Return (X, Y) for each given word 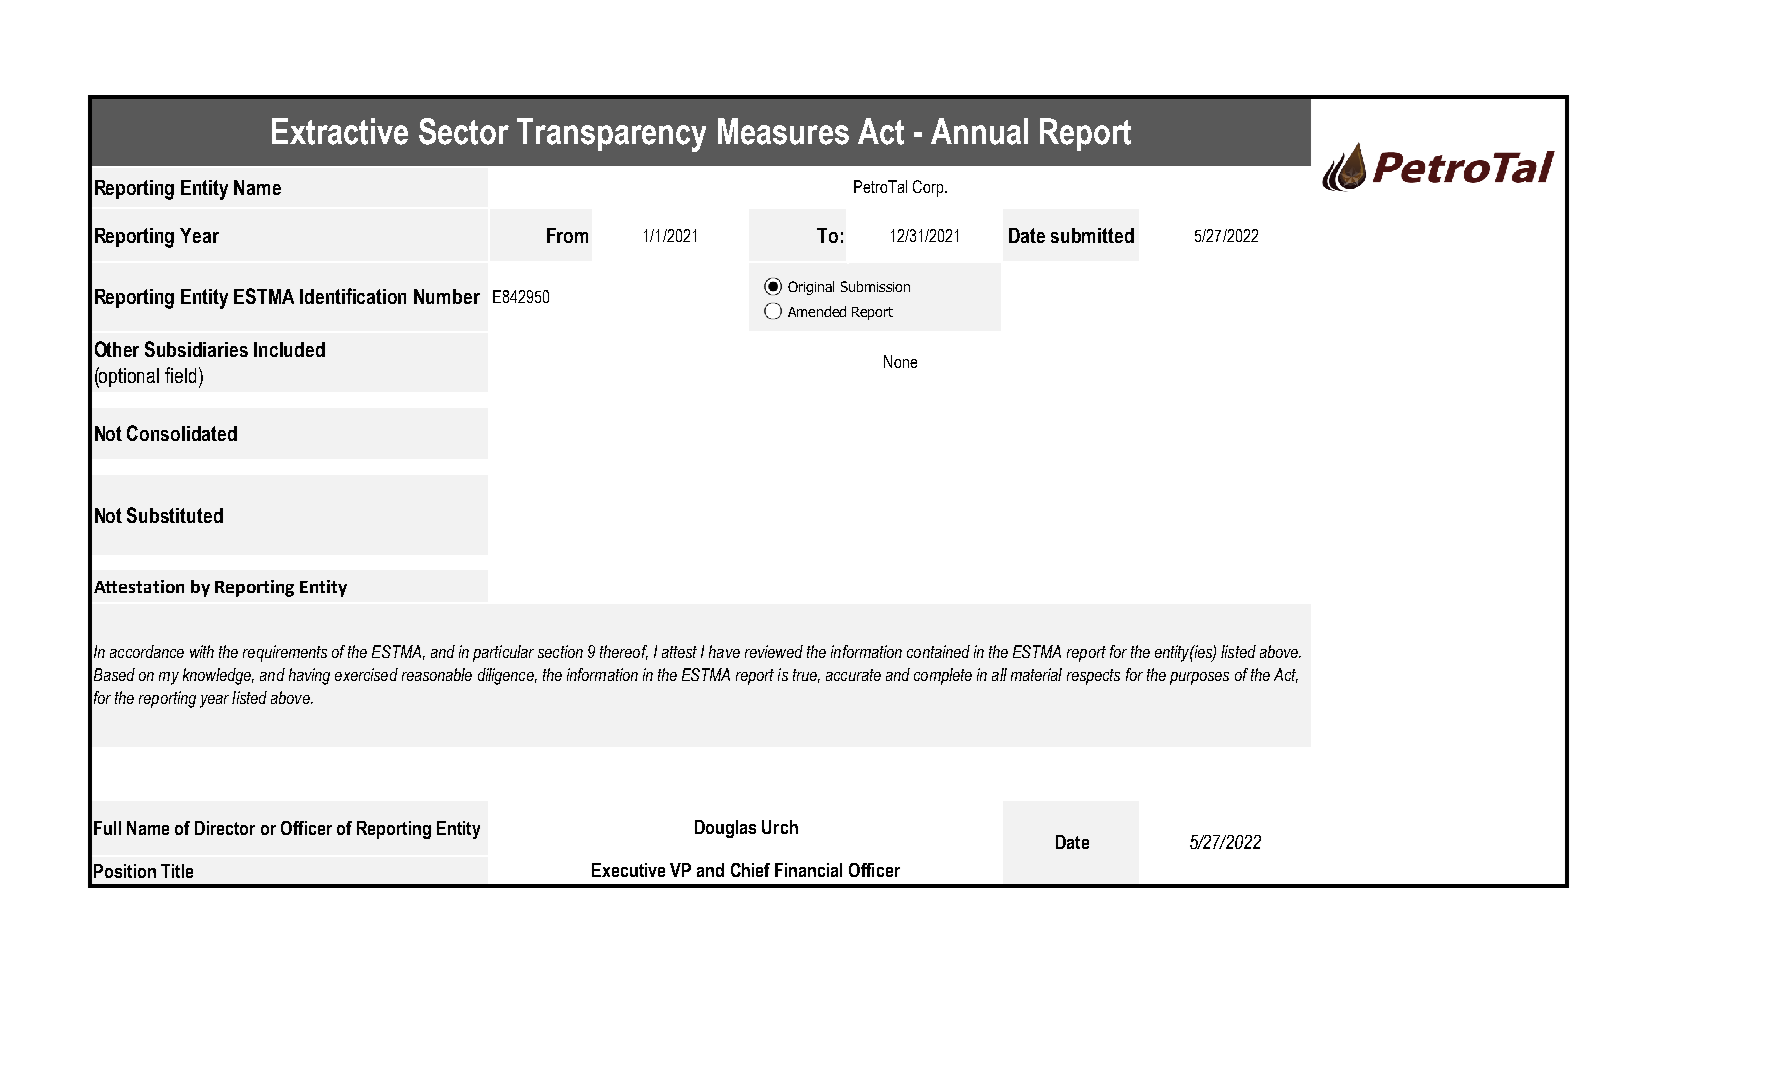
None (900, 361)
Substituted (175, 515)
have (724, 651)
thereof (624, 652)
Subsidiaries (196, 349)
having (309, 676)
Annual (979, 131)
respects (1093, 677)
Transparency (611, 135)
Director (225, 828)
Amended (817, 311)
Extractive (340, 131)
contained (938, 651)
